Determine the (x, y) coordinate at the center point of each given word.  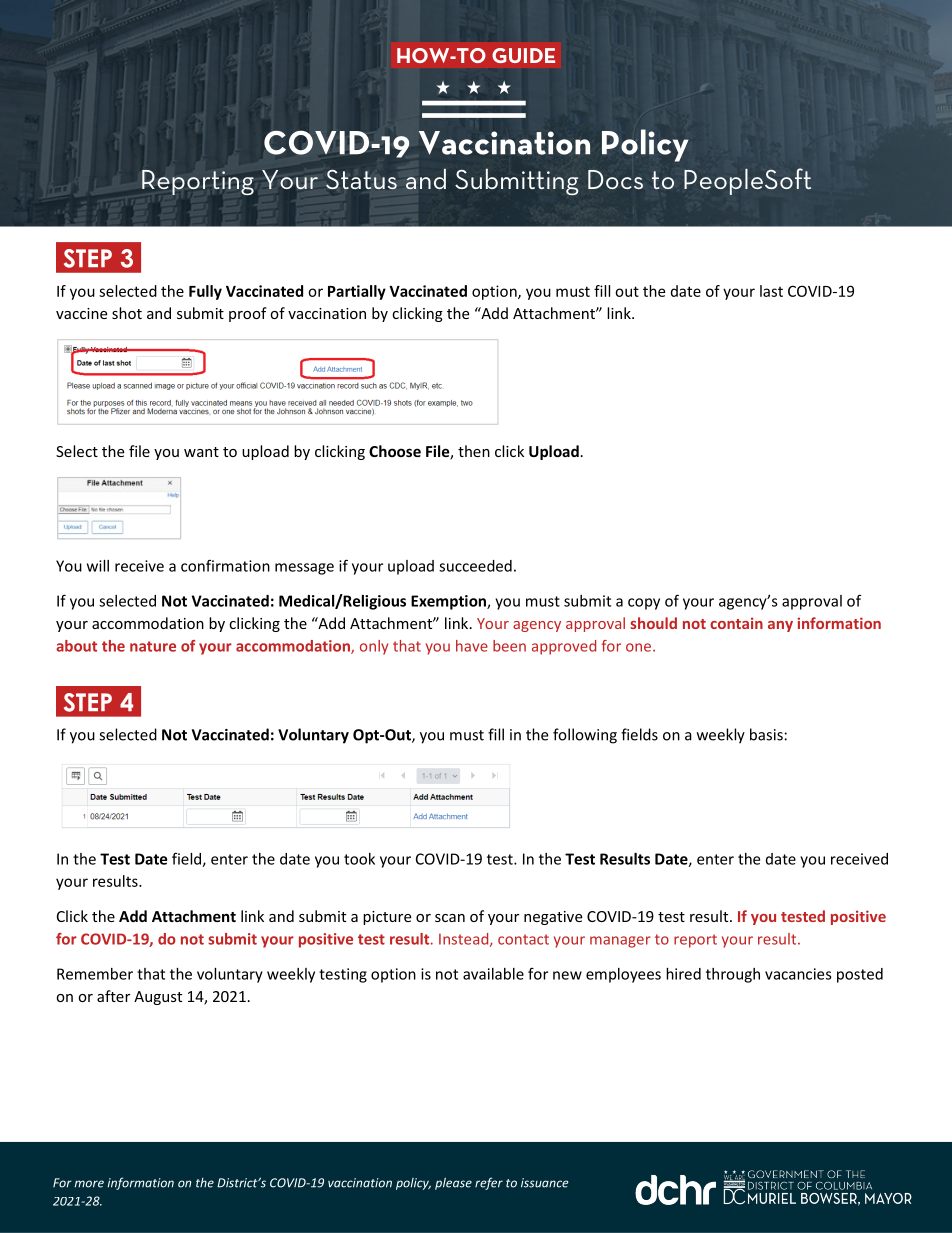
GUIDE (523, 55)
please (453, 1183)
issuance (545, 1183)
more (89, 1184)
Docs (615, 179)
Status (361, 180)
